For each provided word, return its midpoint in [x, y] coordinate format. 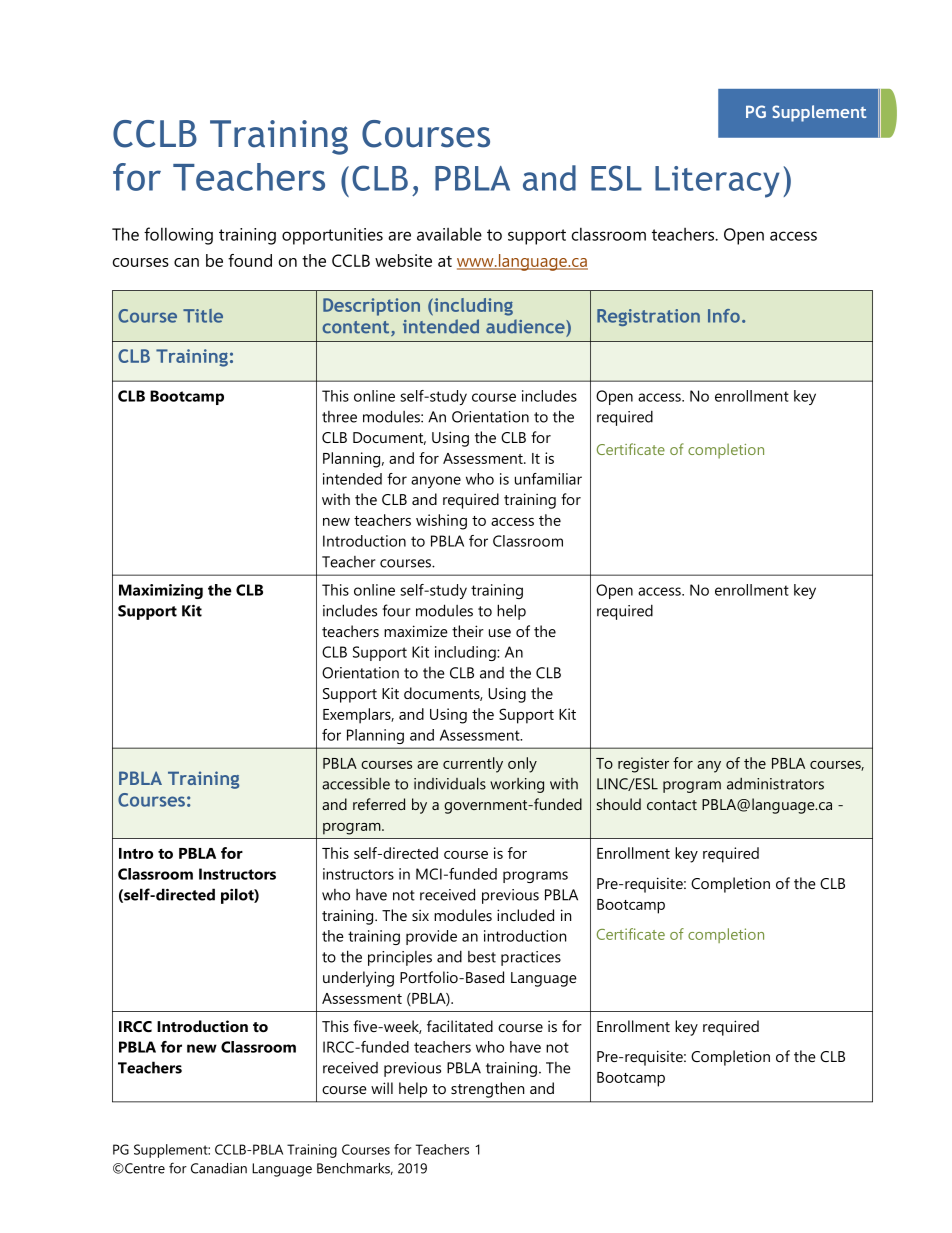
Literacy [717, 182]
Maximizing [161, 591]
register [643, 765]
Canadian [219, 1168]
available [449, 234]
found [250, 260]
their [468, 631]
